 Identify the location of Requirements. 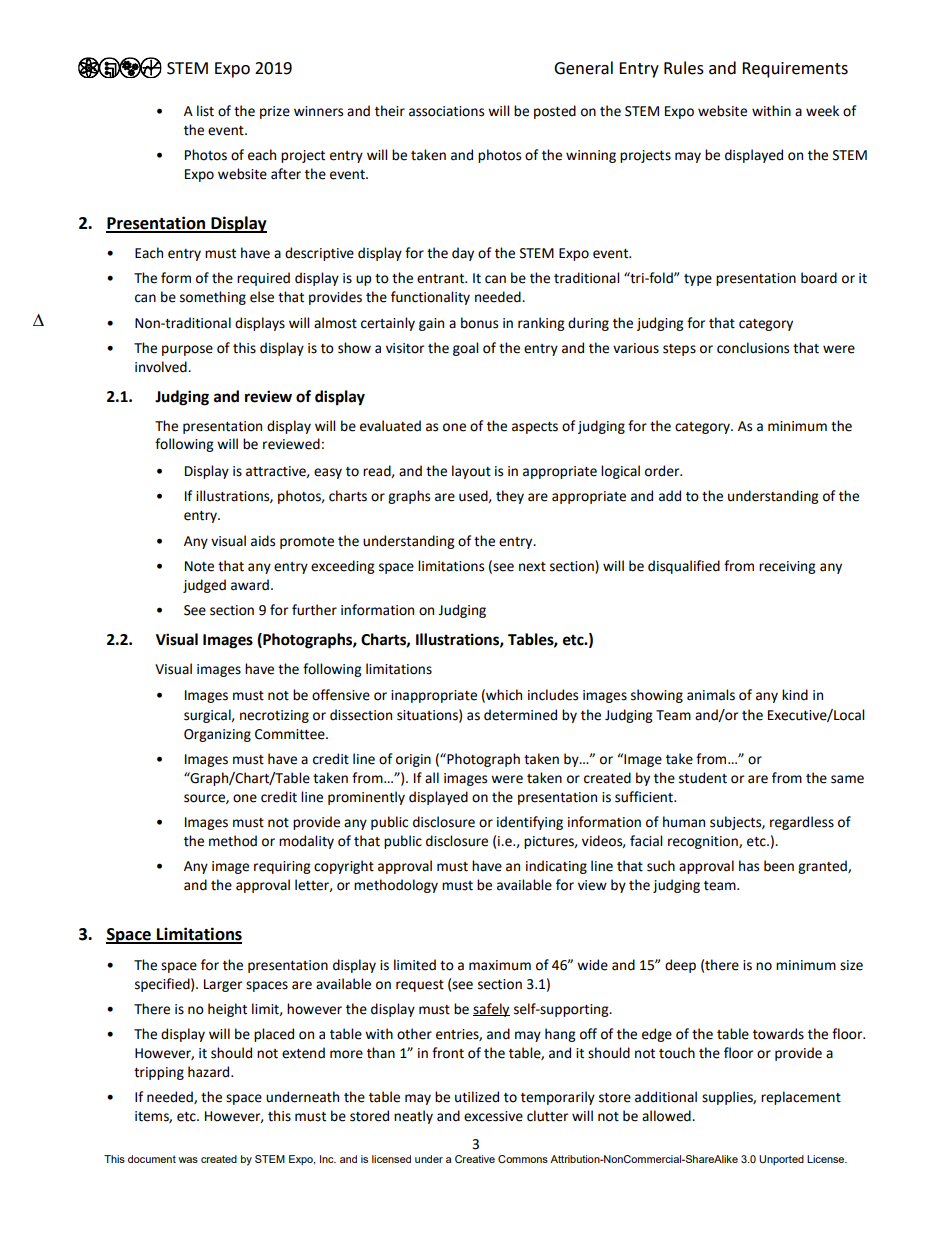
(795, 70).
